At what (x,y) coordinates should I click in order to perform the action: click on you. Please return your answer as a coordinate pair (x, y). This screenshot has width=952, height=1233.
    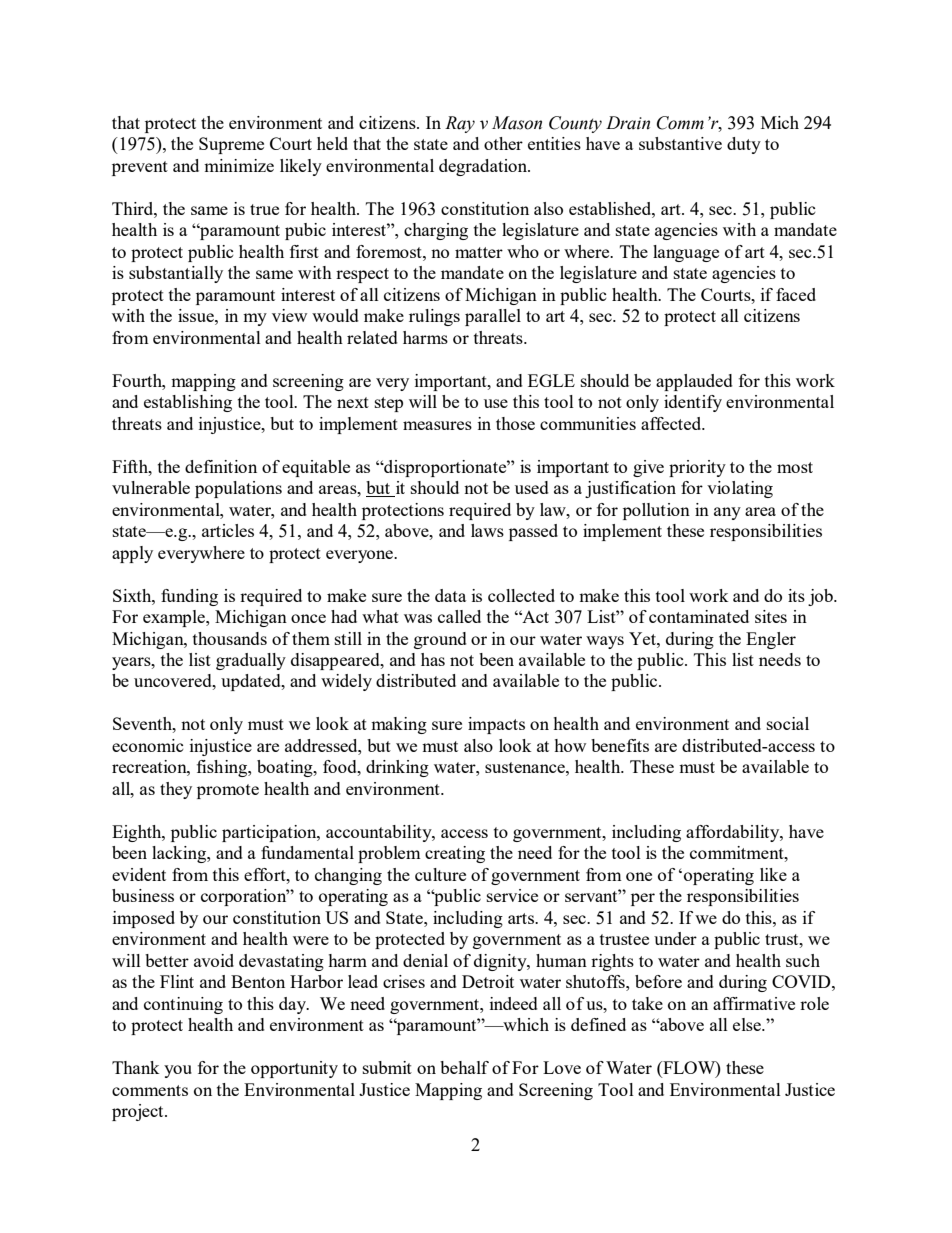
    Looking at the image, I should click on (178, 1071).
